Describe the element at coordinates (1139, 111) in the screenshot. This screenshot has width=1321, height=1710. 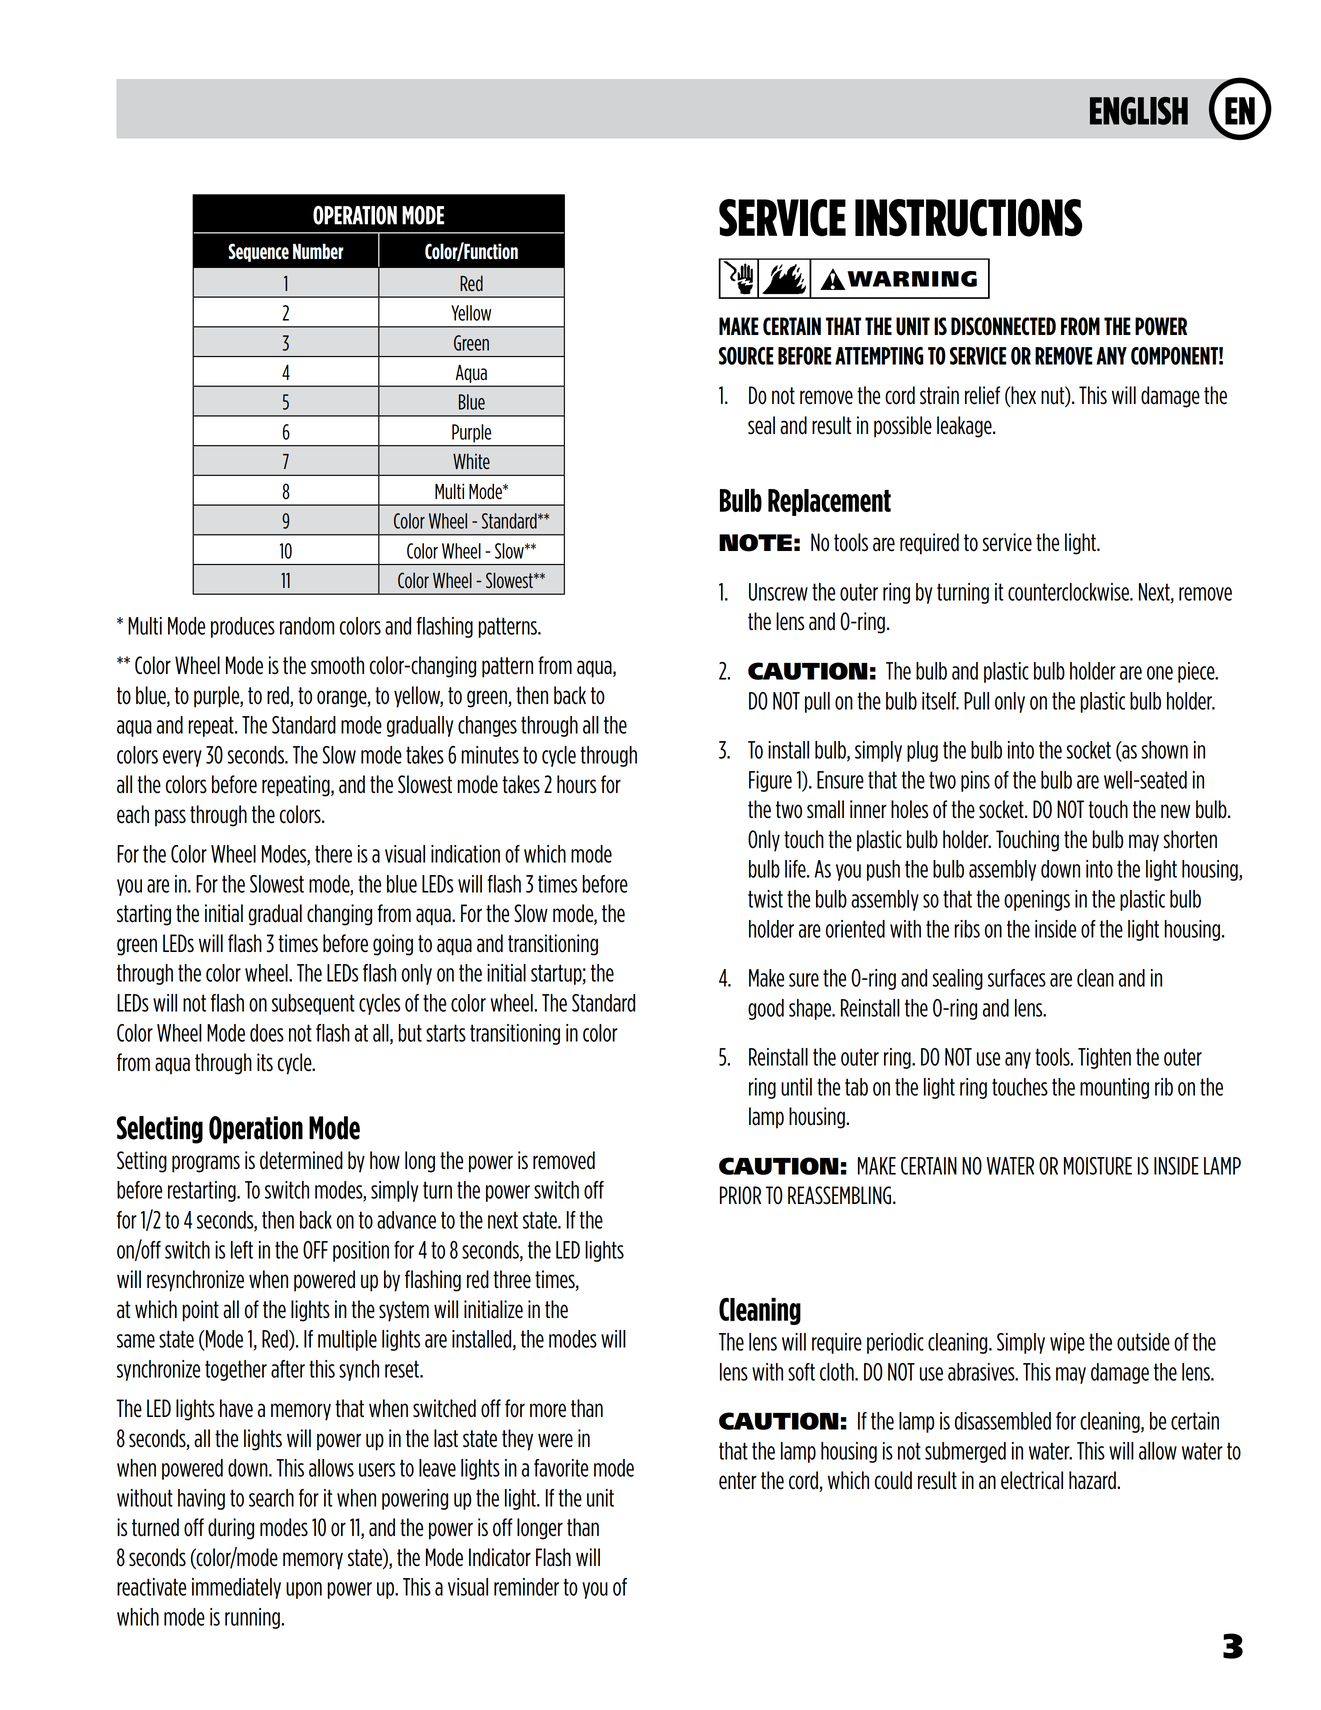
I see `ENGLISH` at that location.
